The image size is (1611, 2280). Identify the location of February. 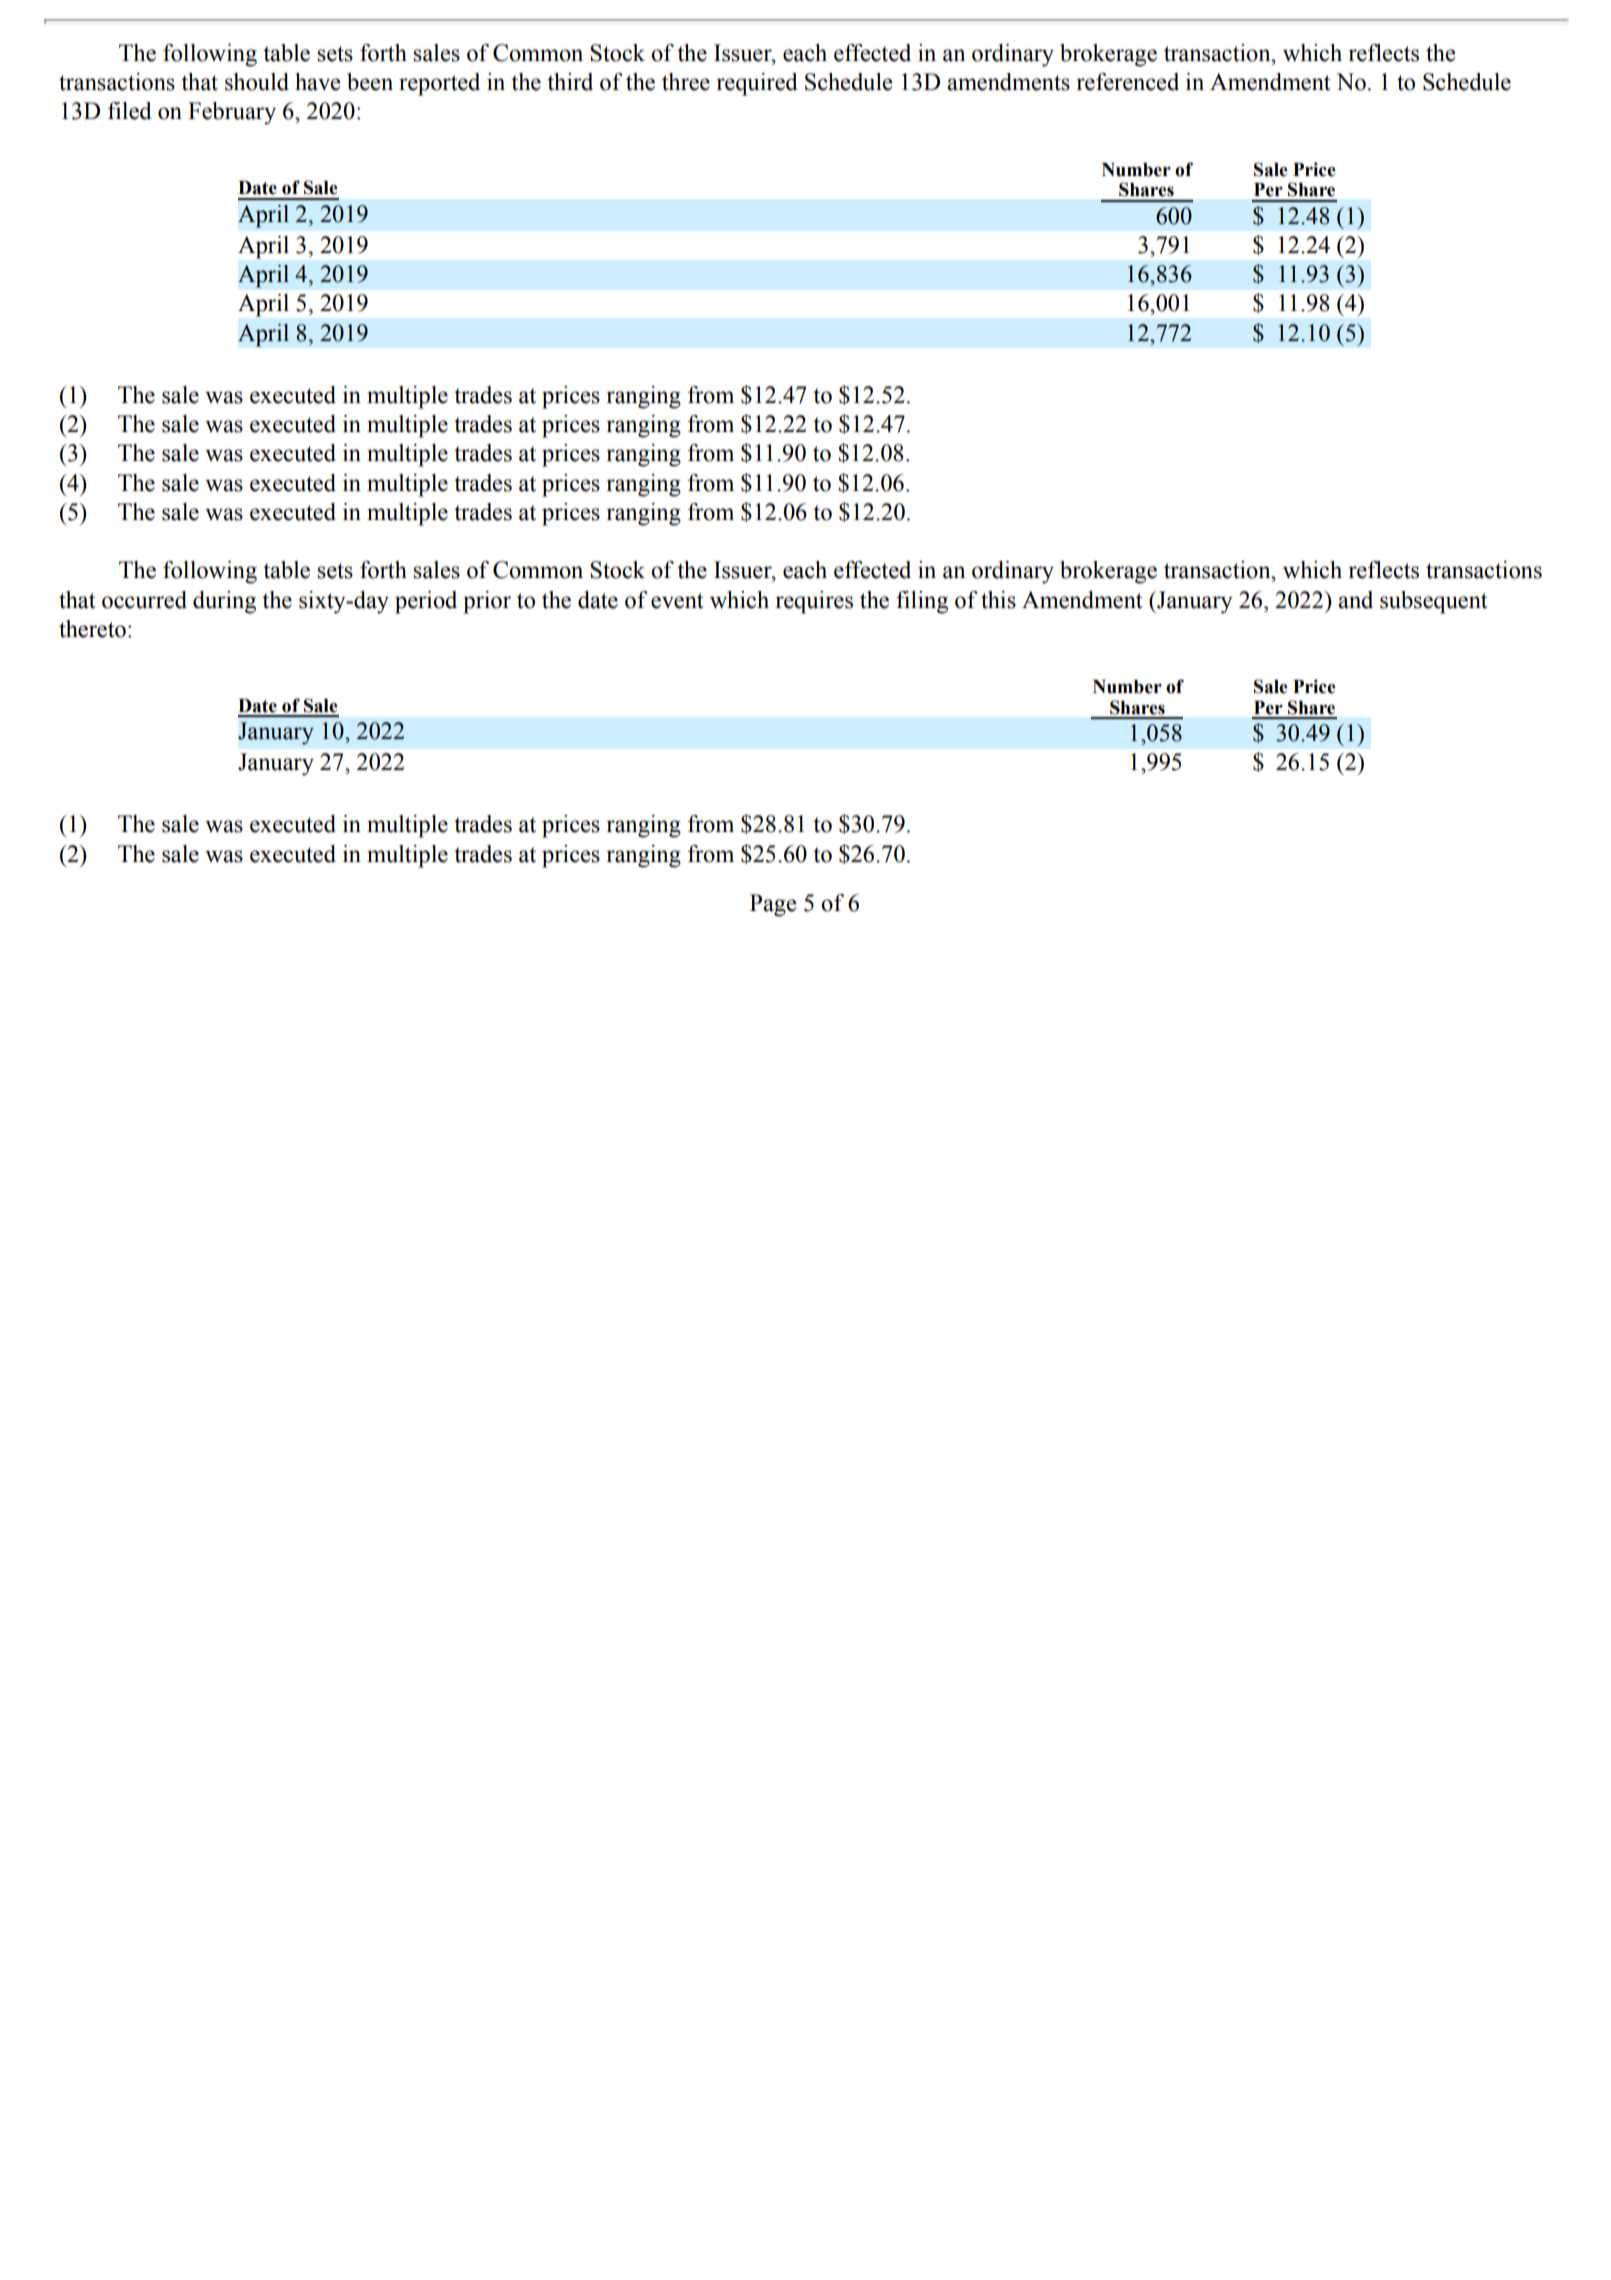
(232, 113).
